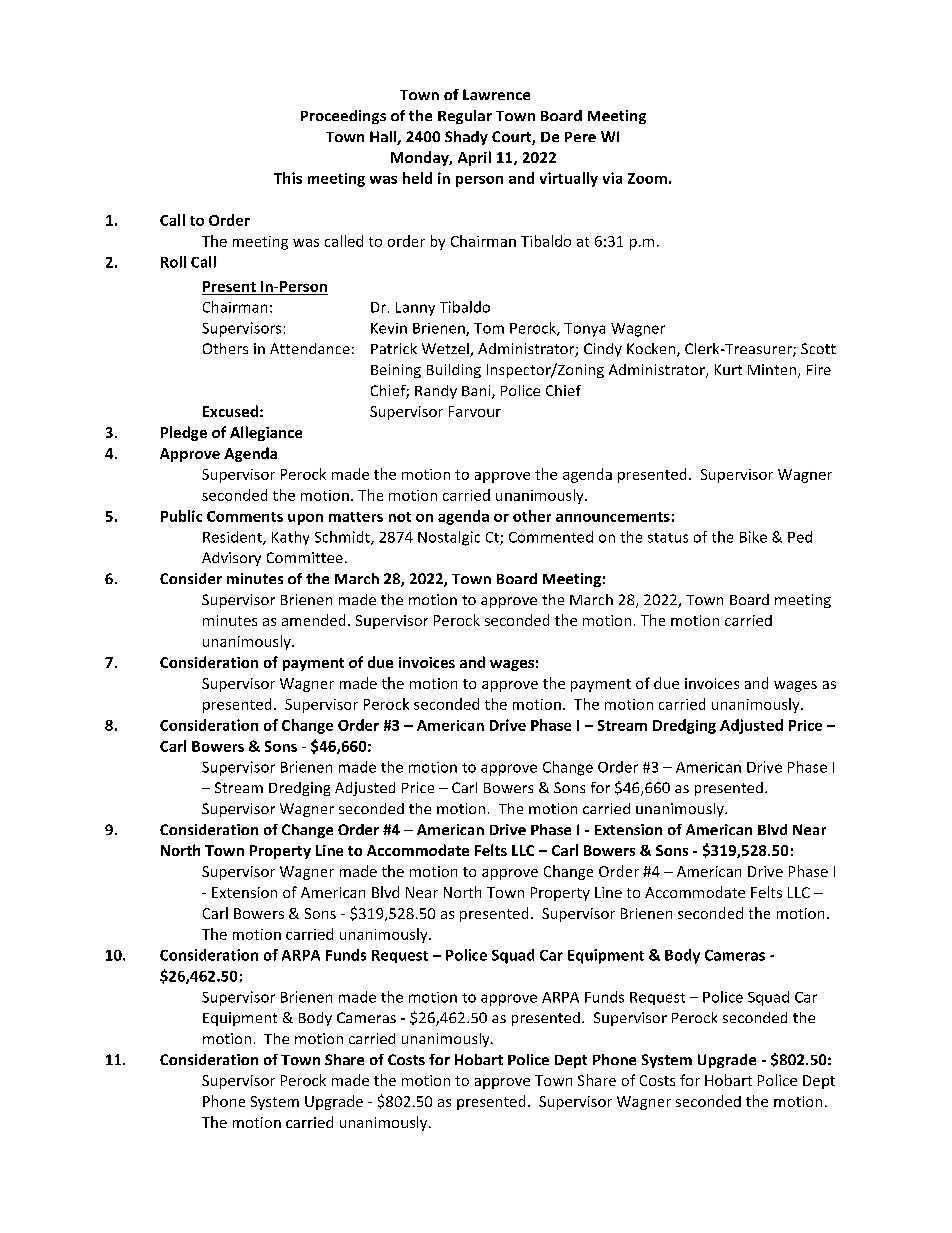 Image resolution: width=952 pixels, height=1233 pixels. Describe the element at coordinates (580, 137) in the image. I see `Pere` at that location.
